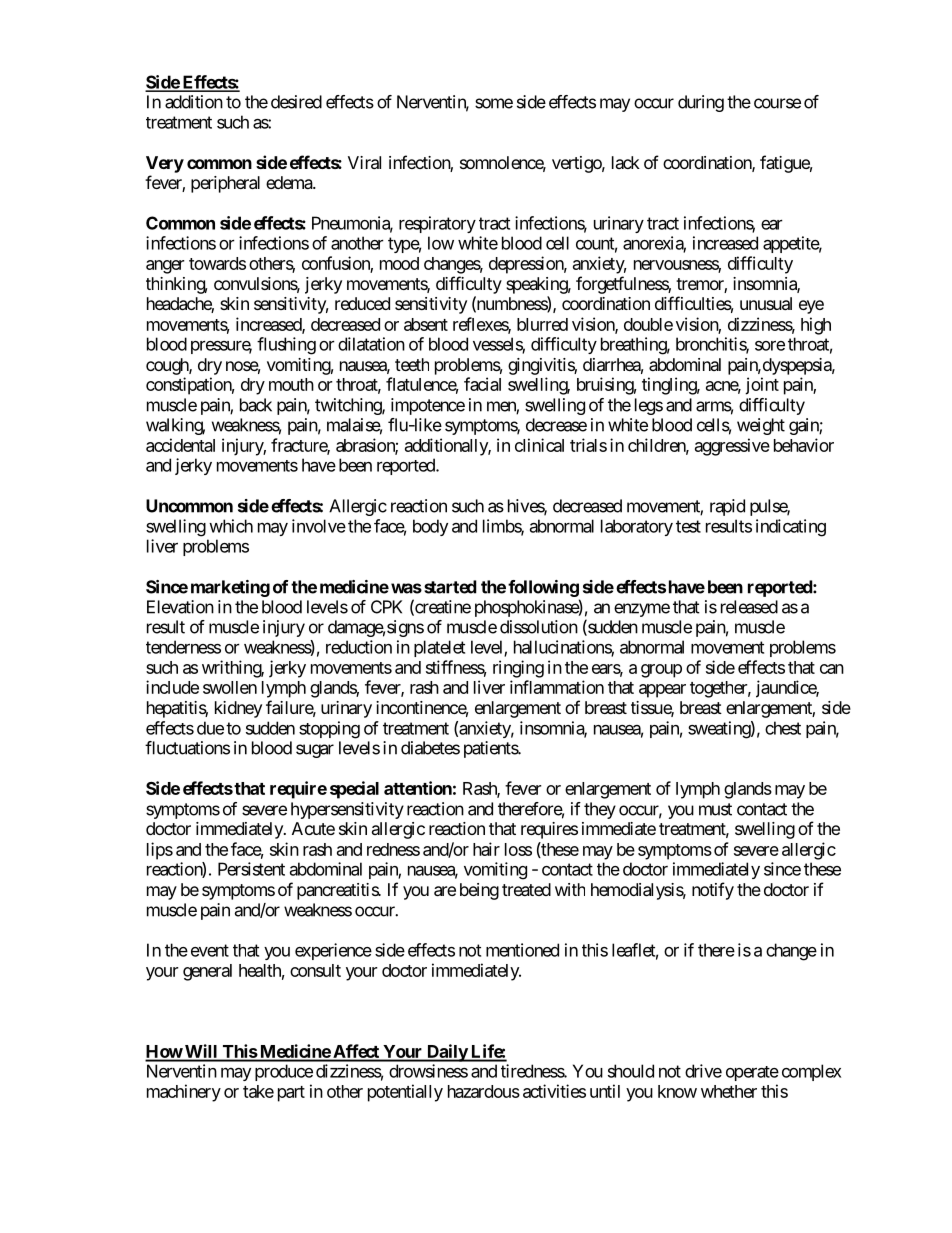 The image size is (952, 1233). Describe the element at coordinates (450, 587) in the page. I see `started` at that location.
